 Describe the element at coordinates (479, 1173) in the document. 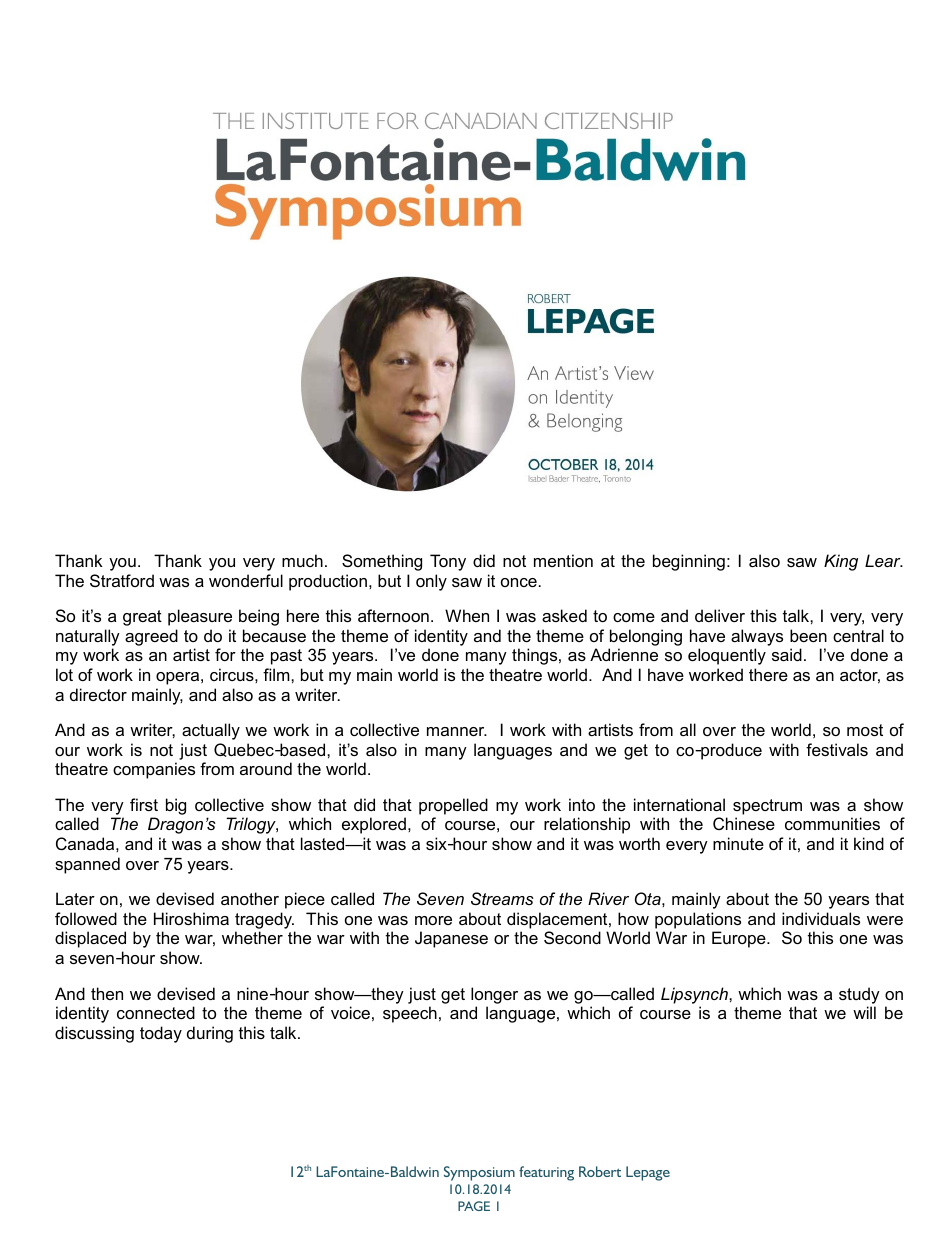

I see `Symposium` at that location.
